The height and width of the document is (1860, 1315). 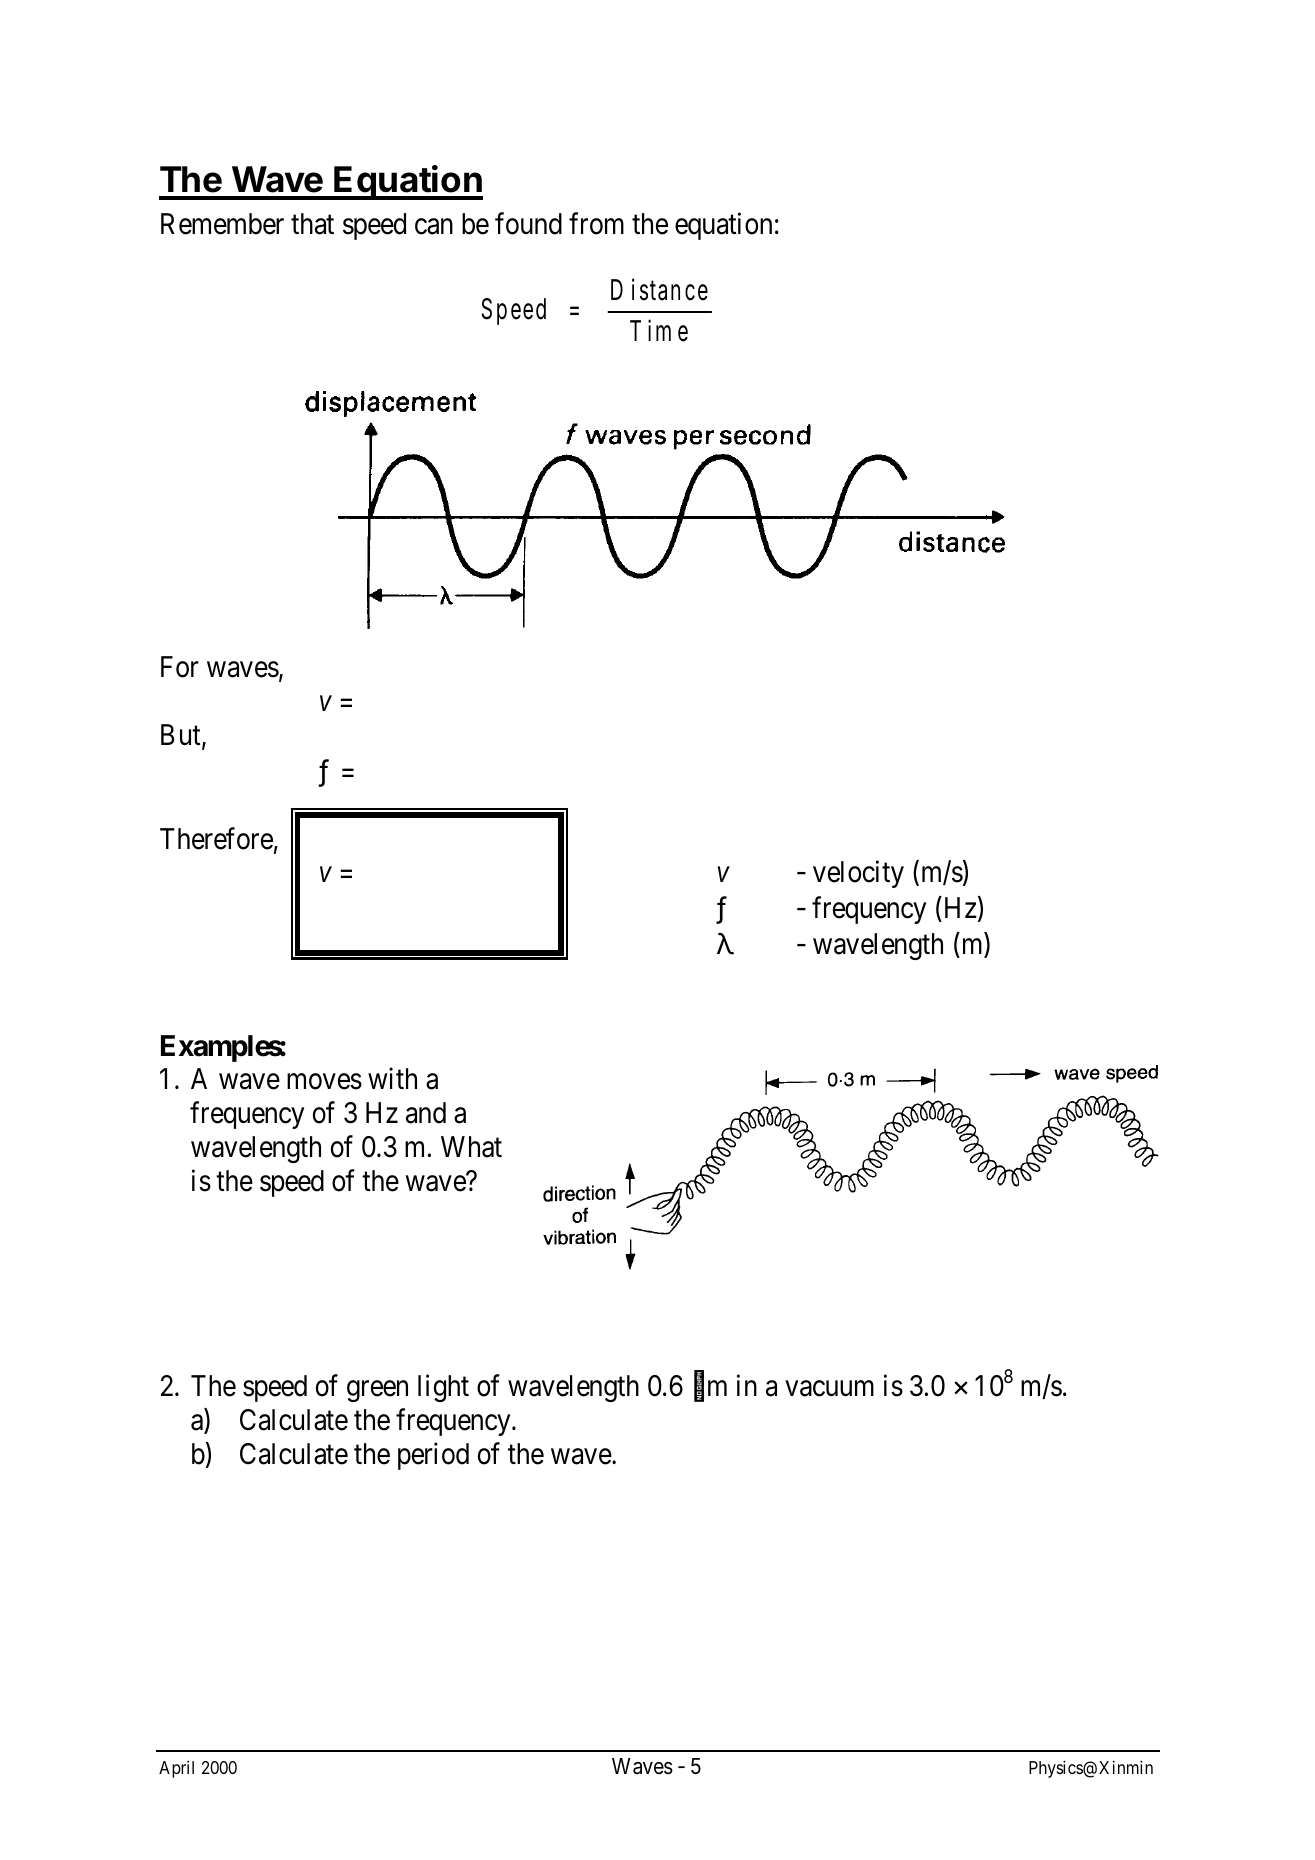 I want to click on What, so click(x=471, y=1147).
